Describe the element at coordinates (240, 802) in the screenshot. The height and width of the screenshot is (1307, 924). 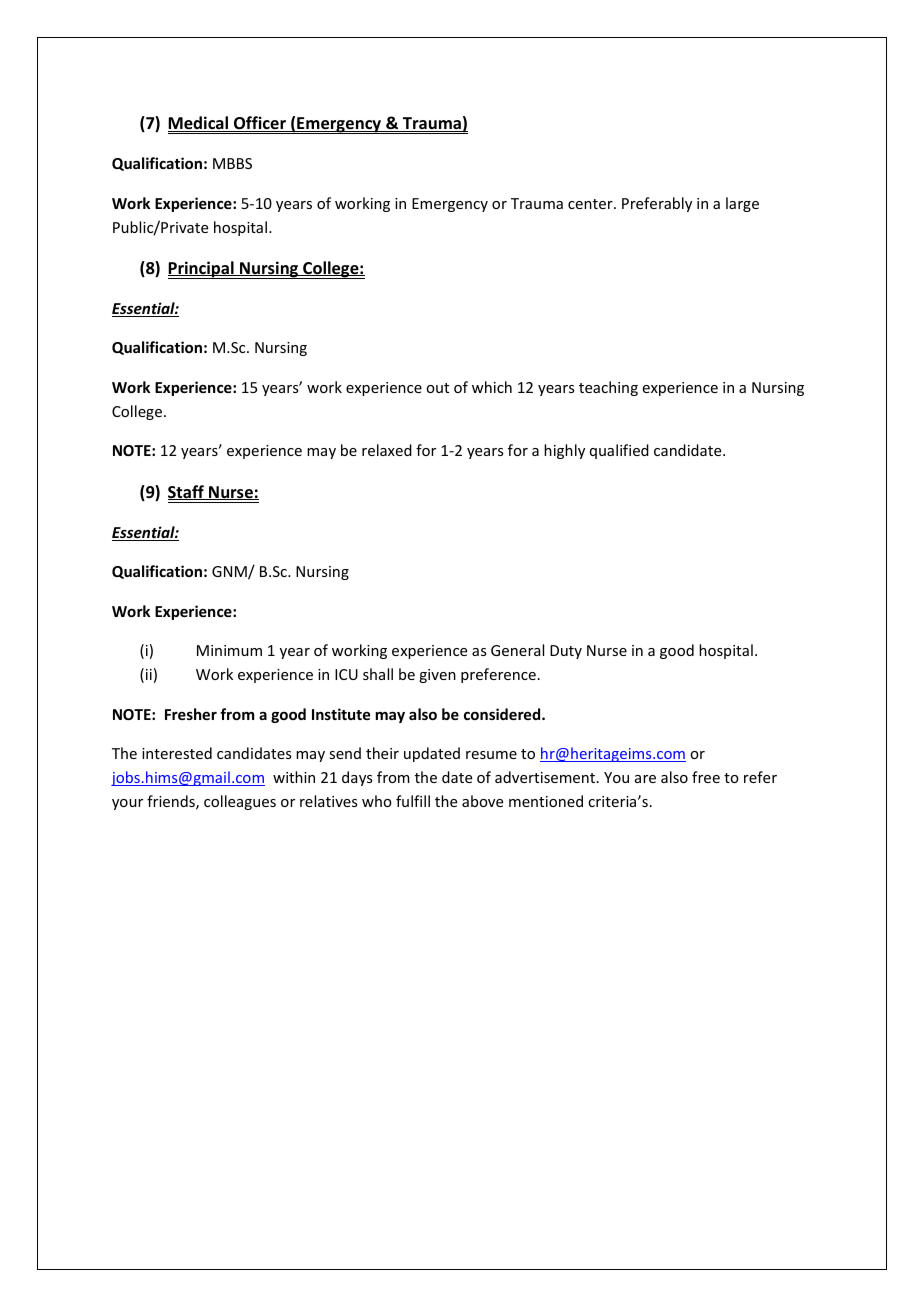
I see `colleagues` at that location.
